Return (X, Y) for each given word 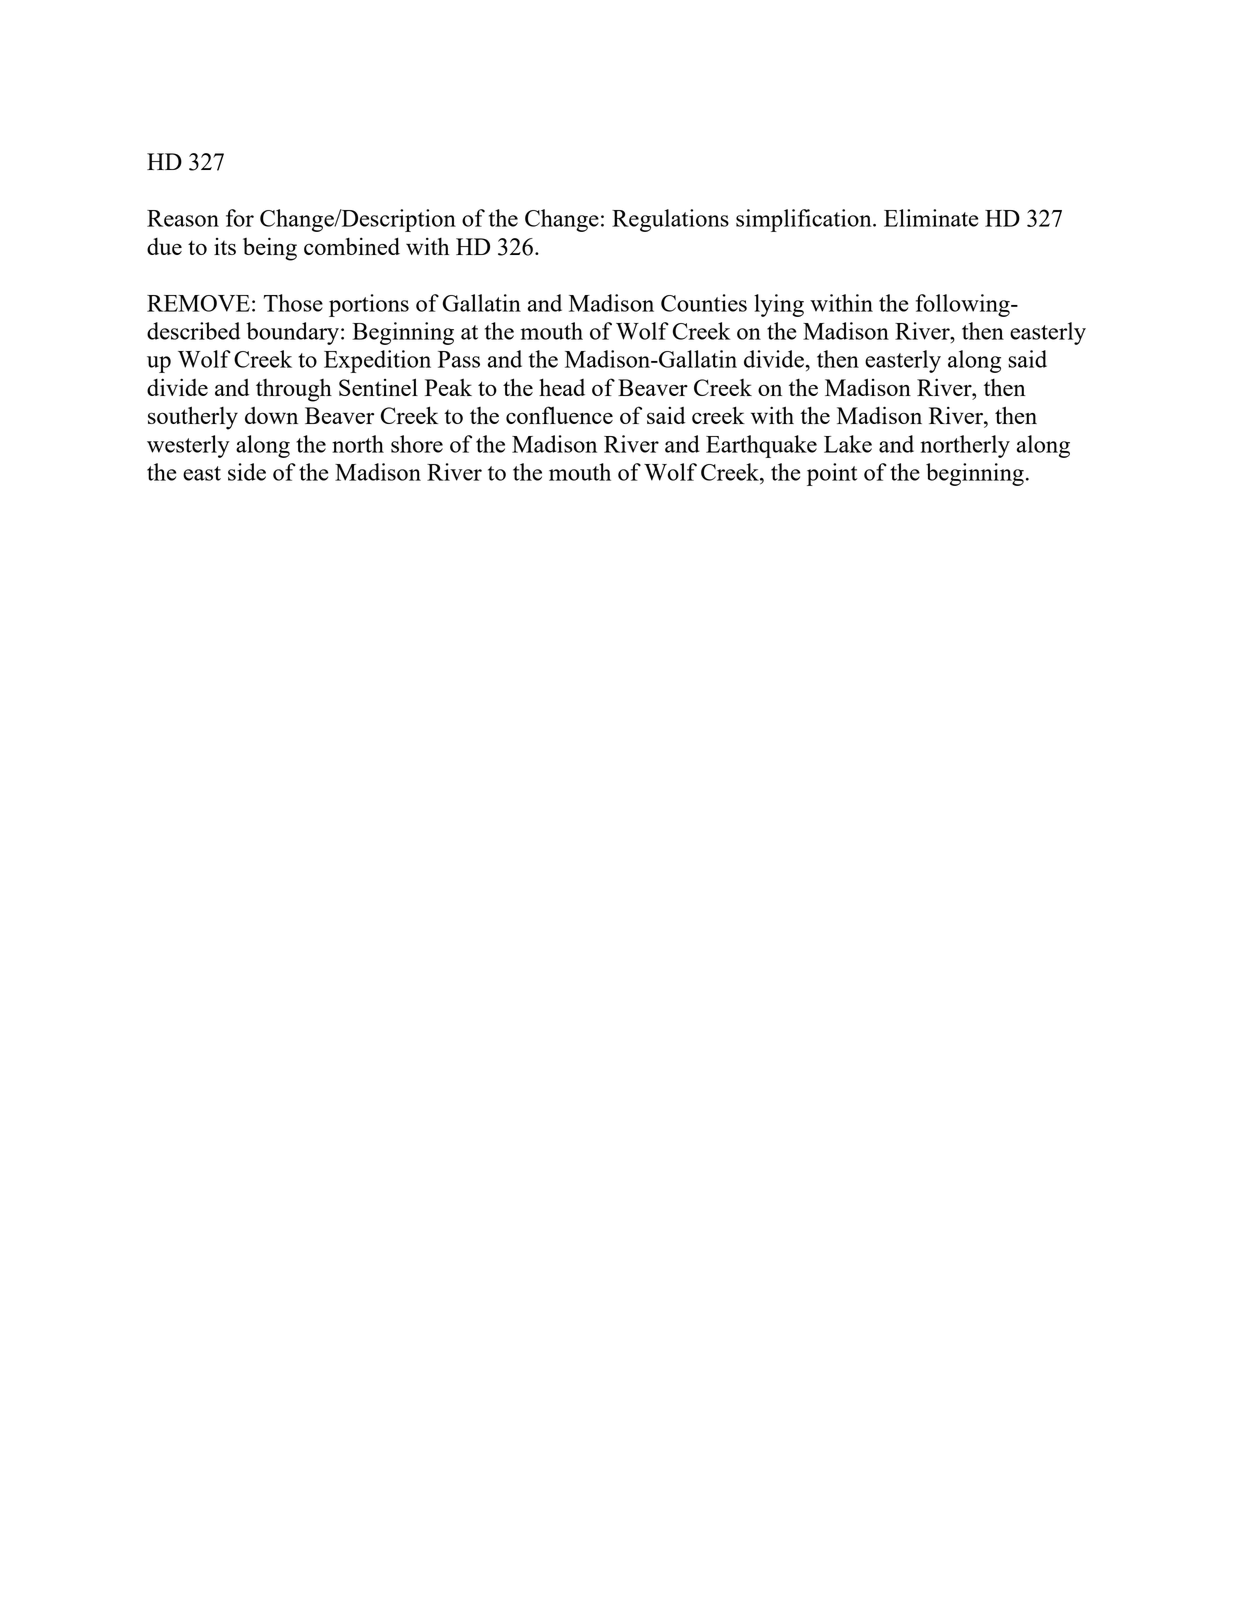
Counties (704, 303)
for (240, 218)
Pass (459, 359)
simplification (805, 220)
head (562, 387)
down (271, 415)
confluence (559, 415)
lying (779, 305)
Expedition (377, 361)
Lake (848, 444)
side (247, 472)
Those (293, 303)
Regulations (670, 220)
